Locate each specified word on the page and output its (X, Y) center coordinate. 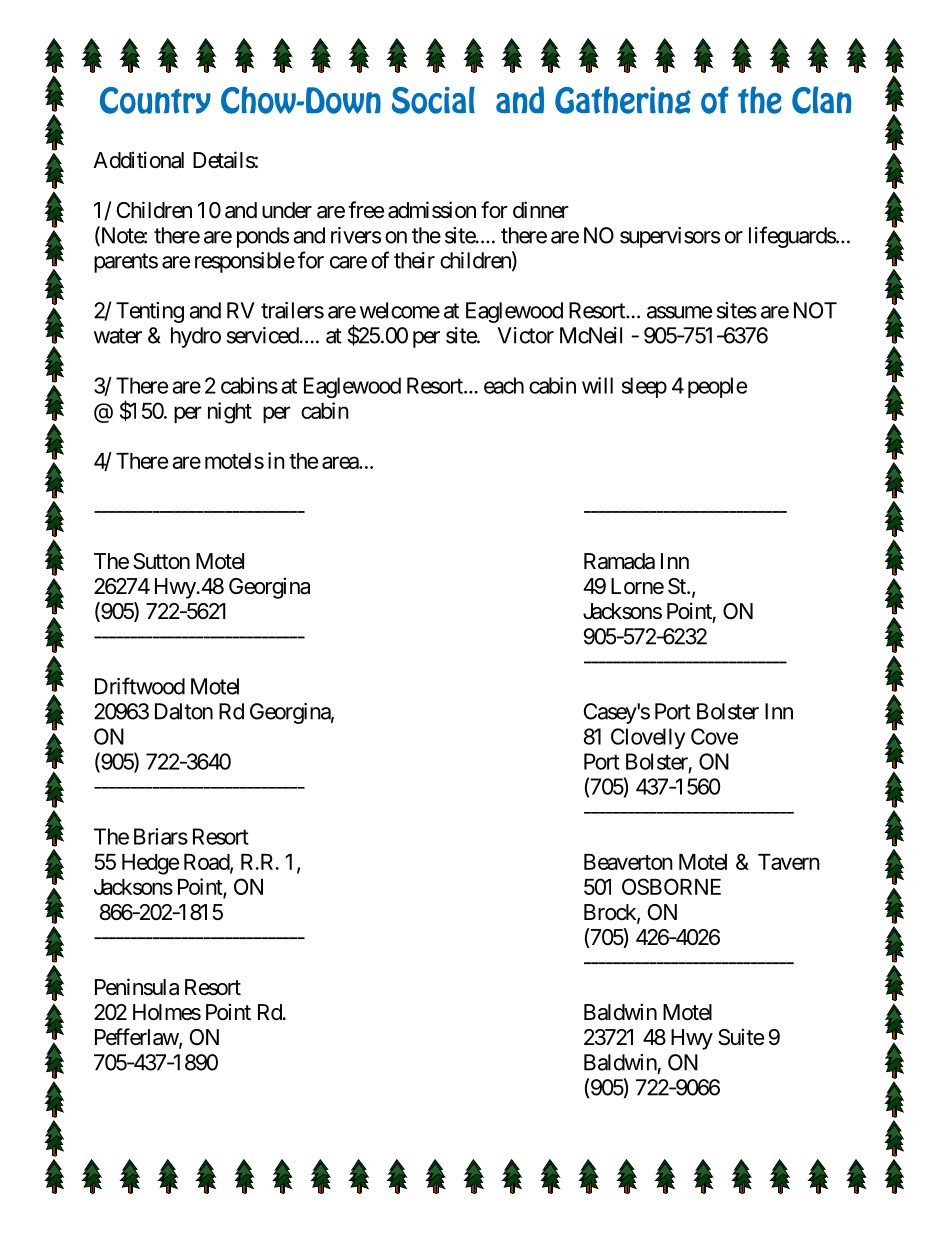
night (230, 413)
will (597, 385)
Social (433, 100)
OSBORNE (671, 886)
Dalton (184, 711)
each (504, 385)
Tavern (789, 862)
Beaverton (628, 862)
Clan (821, 100)
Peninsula (137, 987)
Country (155, 100)
